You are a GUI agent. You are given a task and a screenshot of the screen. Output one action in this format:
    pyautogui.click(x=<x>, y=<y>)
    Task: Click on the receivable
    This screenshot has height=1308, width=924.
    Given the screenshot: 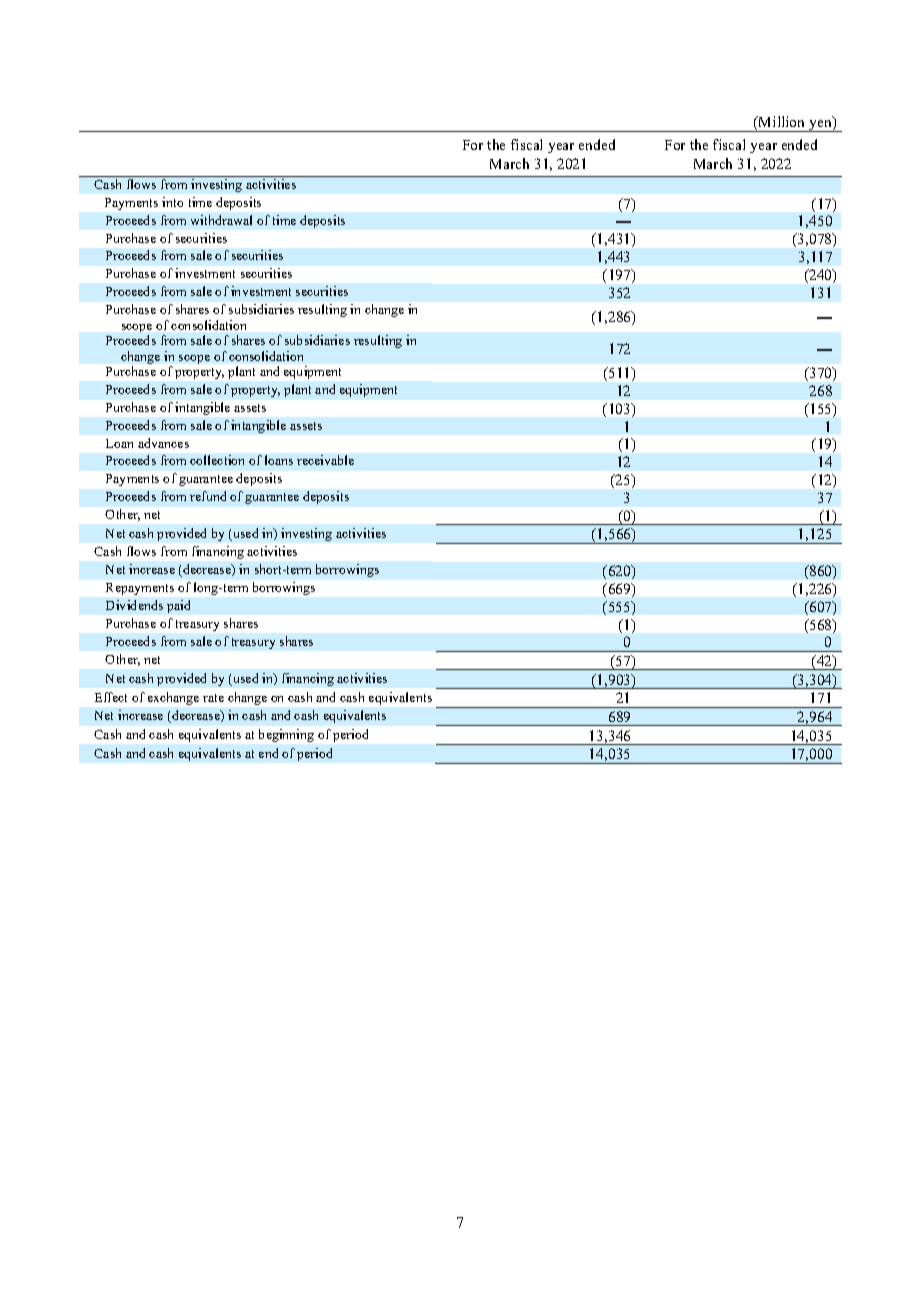 What is the action you would take?
    pyautogui.click(x=325, y=460)
